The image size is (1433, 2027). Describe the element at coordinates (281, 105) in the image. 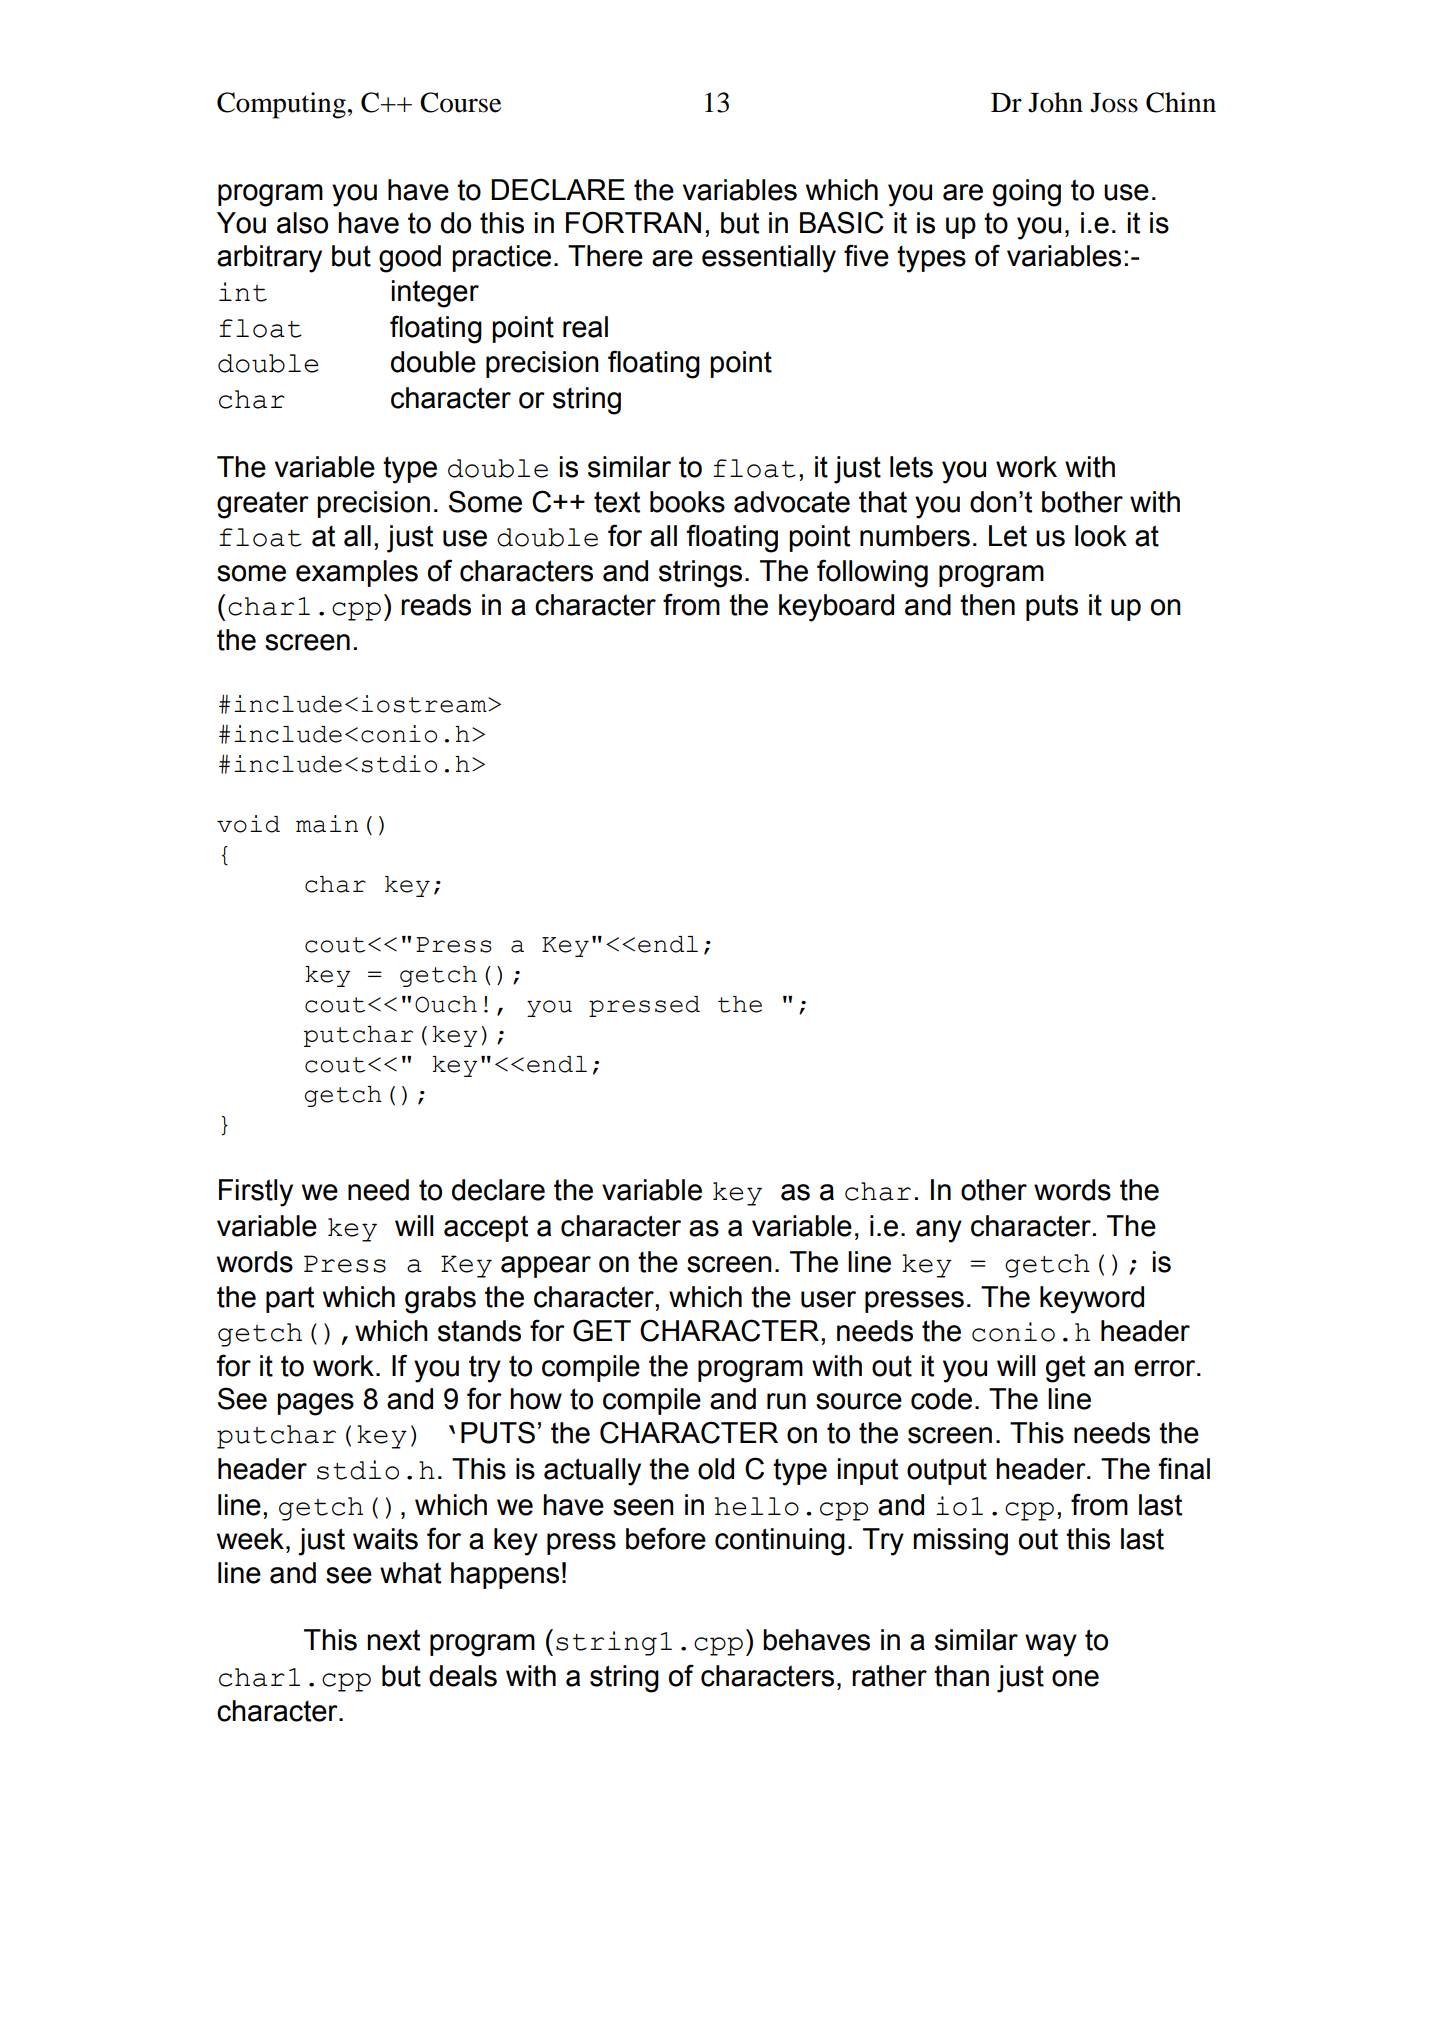

I see `Computing` at that location.
